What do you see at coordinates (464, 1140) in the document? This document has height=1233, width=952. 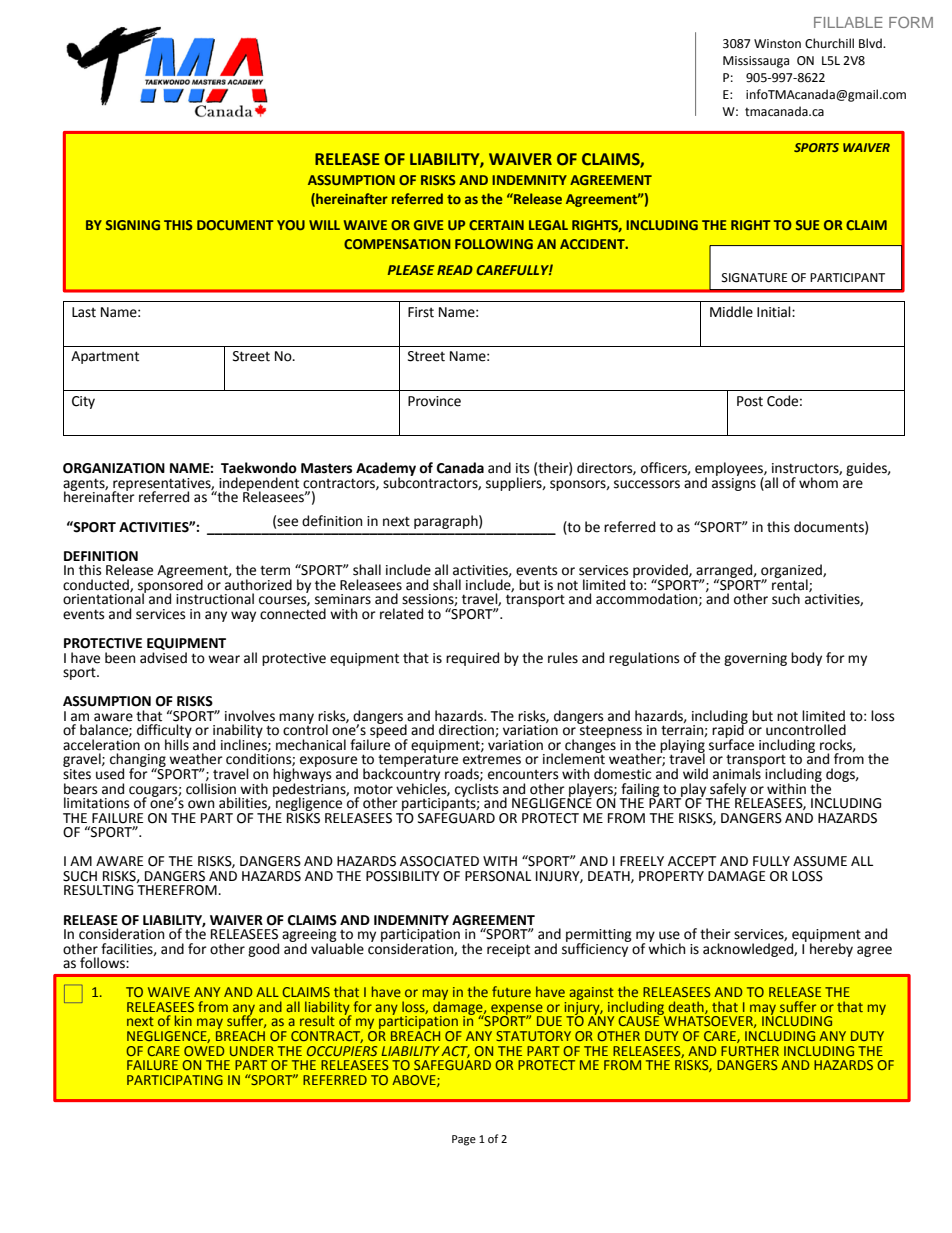 I see `Page` at bounding box center [464, 1140].
